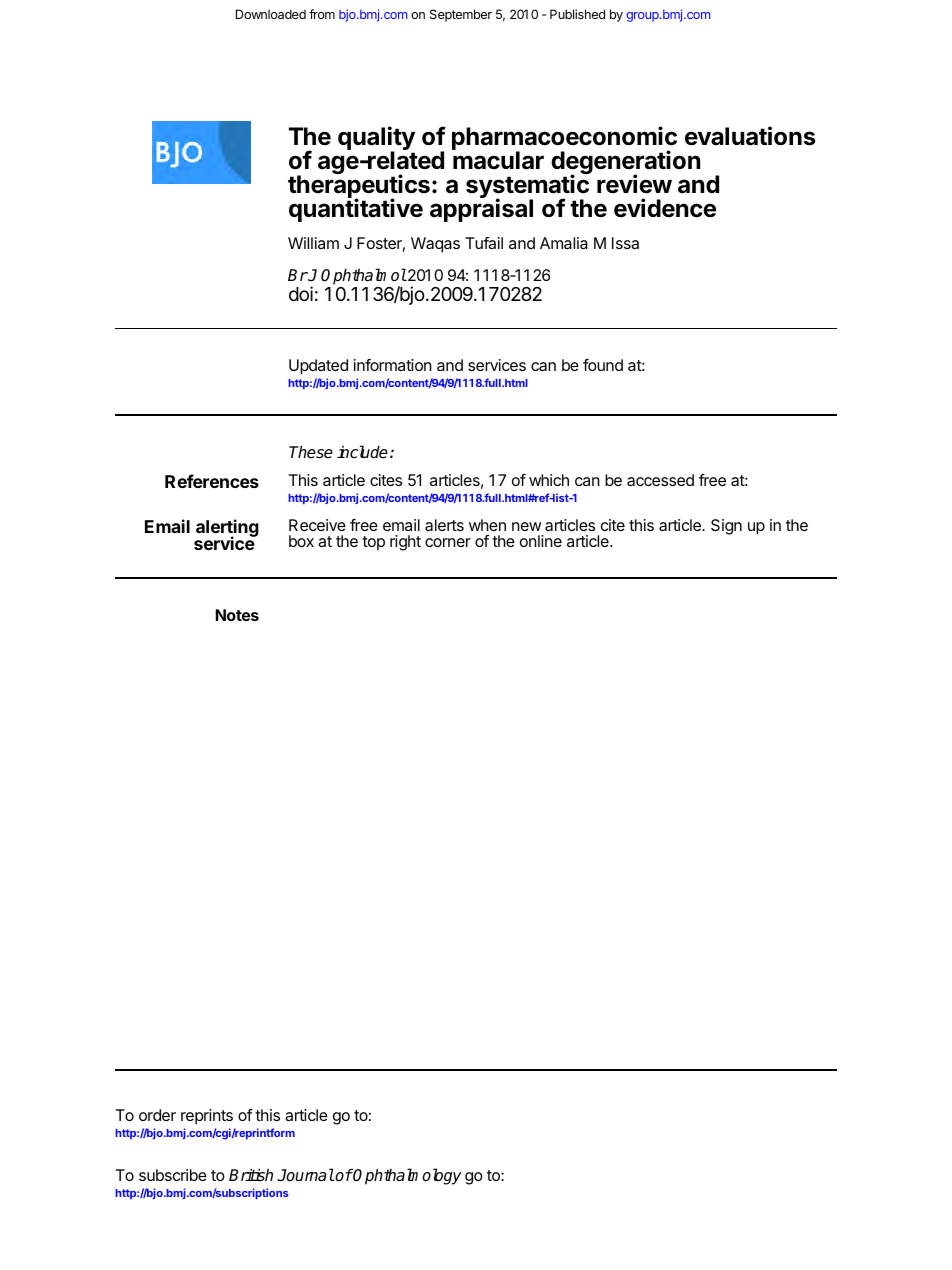 The width and height of the screenshot is (952, 1270). Describe the element at coordinates (237, 615) in the screenshot. I see `Notes` at that location.
